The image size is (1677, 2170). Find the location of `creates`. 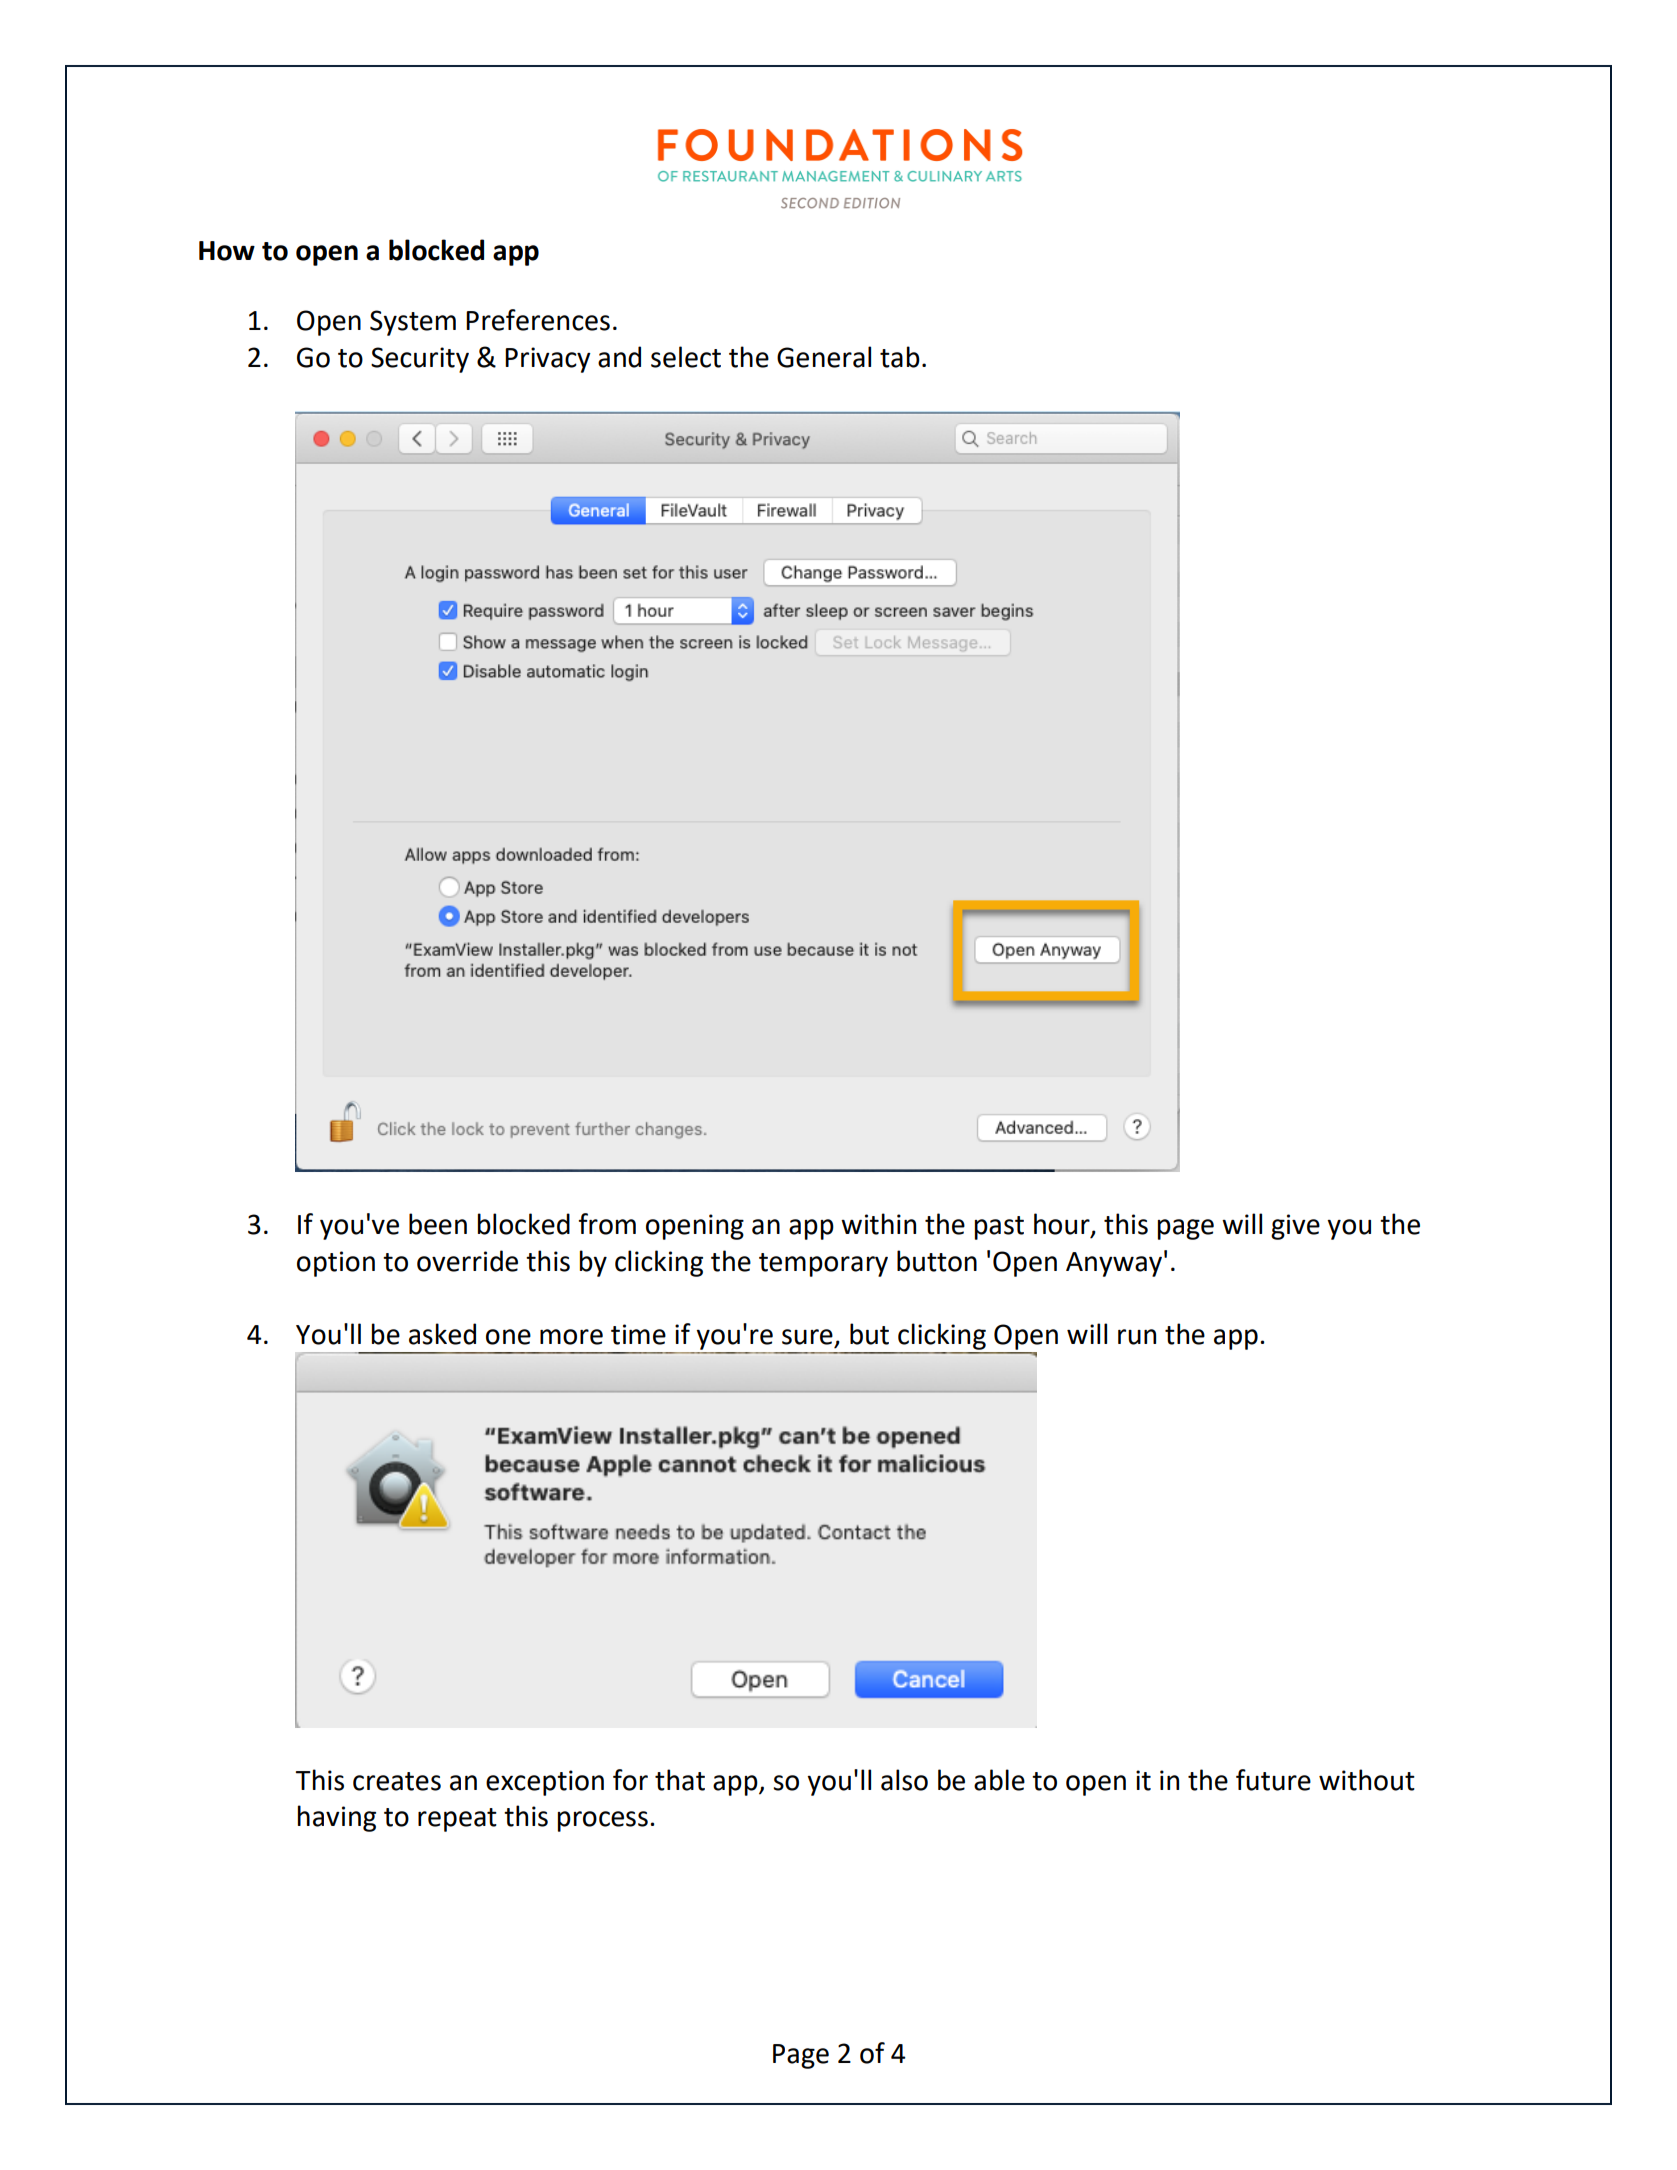

creates is located at coordinates (397, 1781).
